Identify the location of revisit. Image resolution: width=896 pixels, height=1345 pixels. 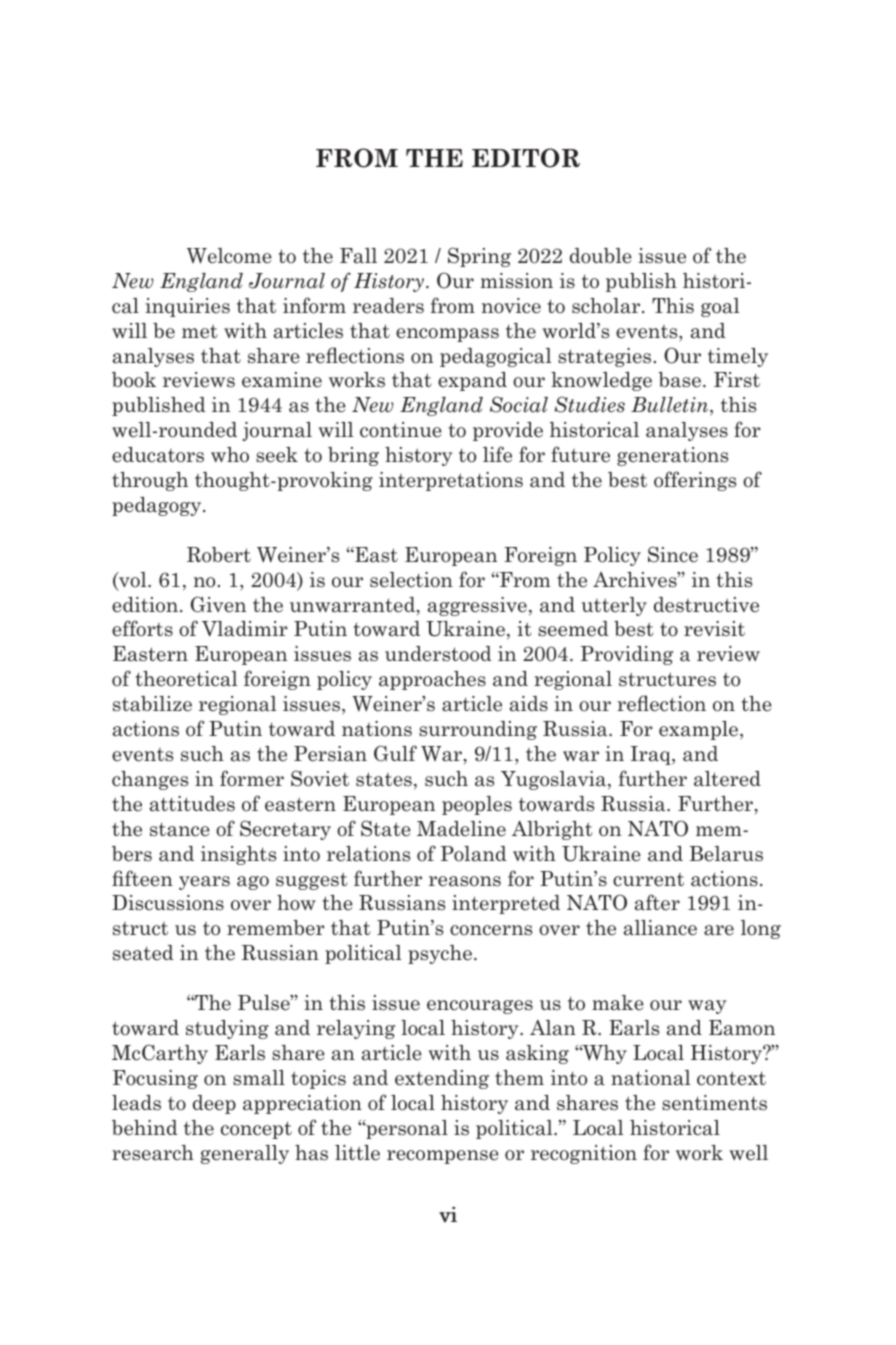
(714, 629).
